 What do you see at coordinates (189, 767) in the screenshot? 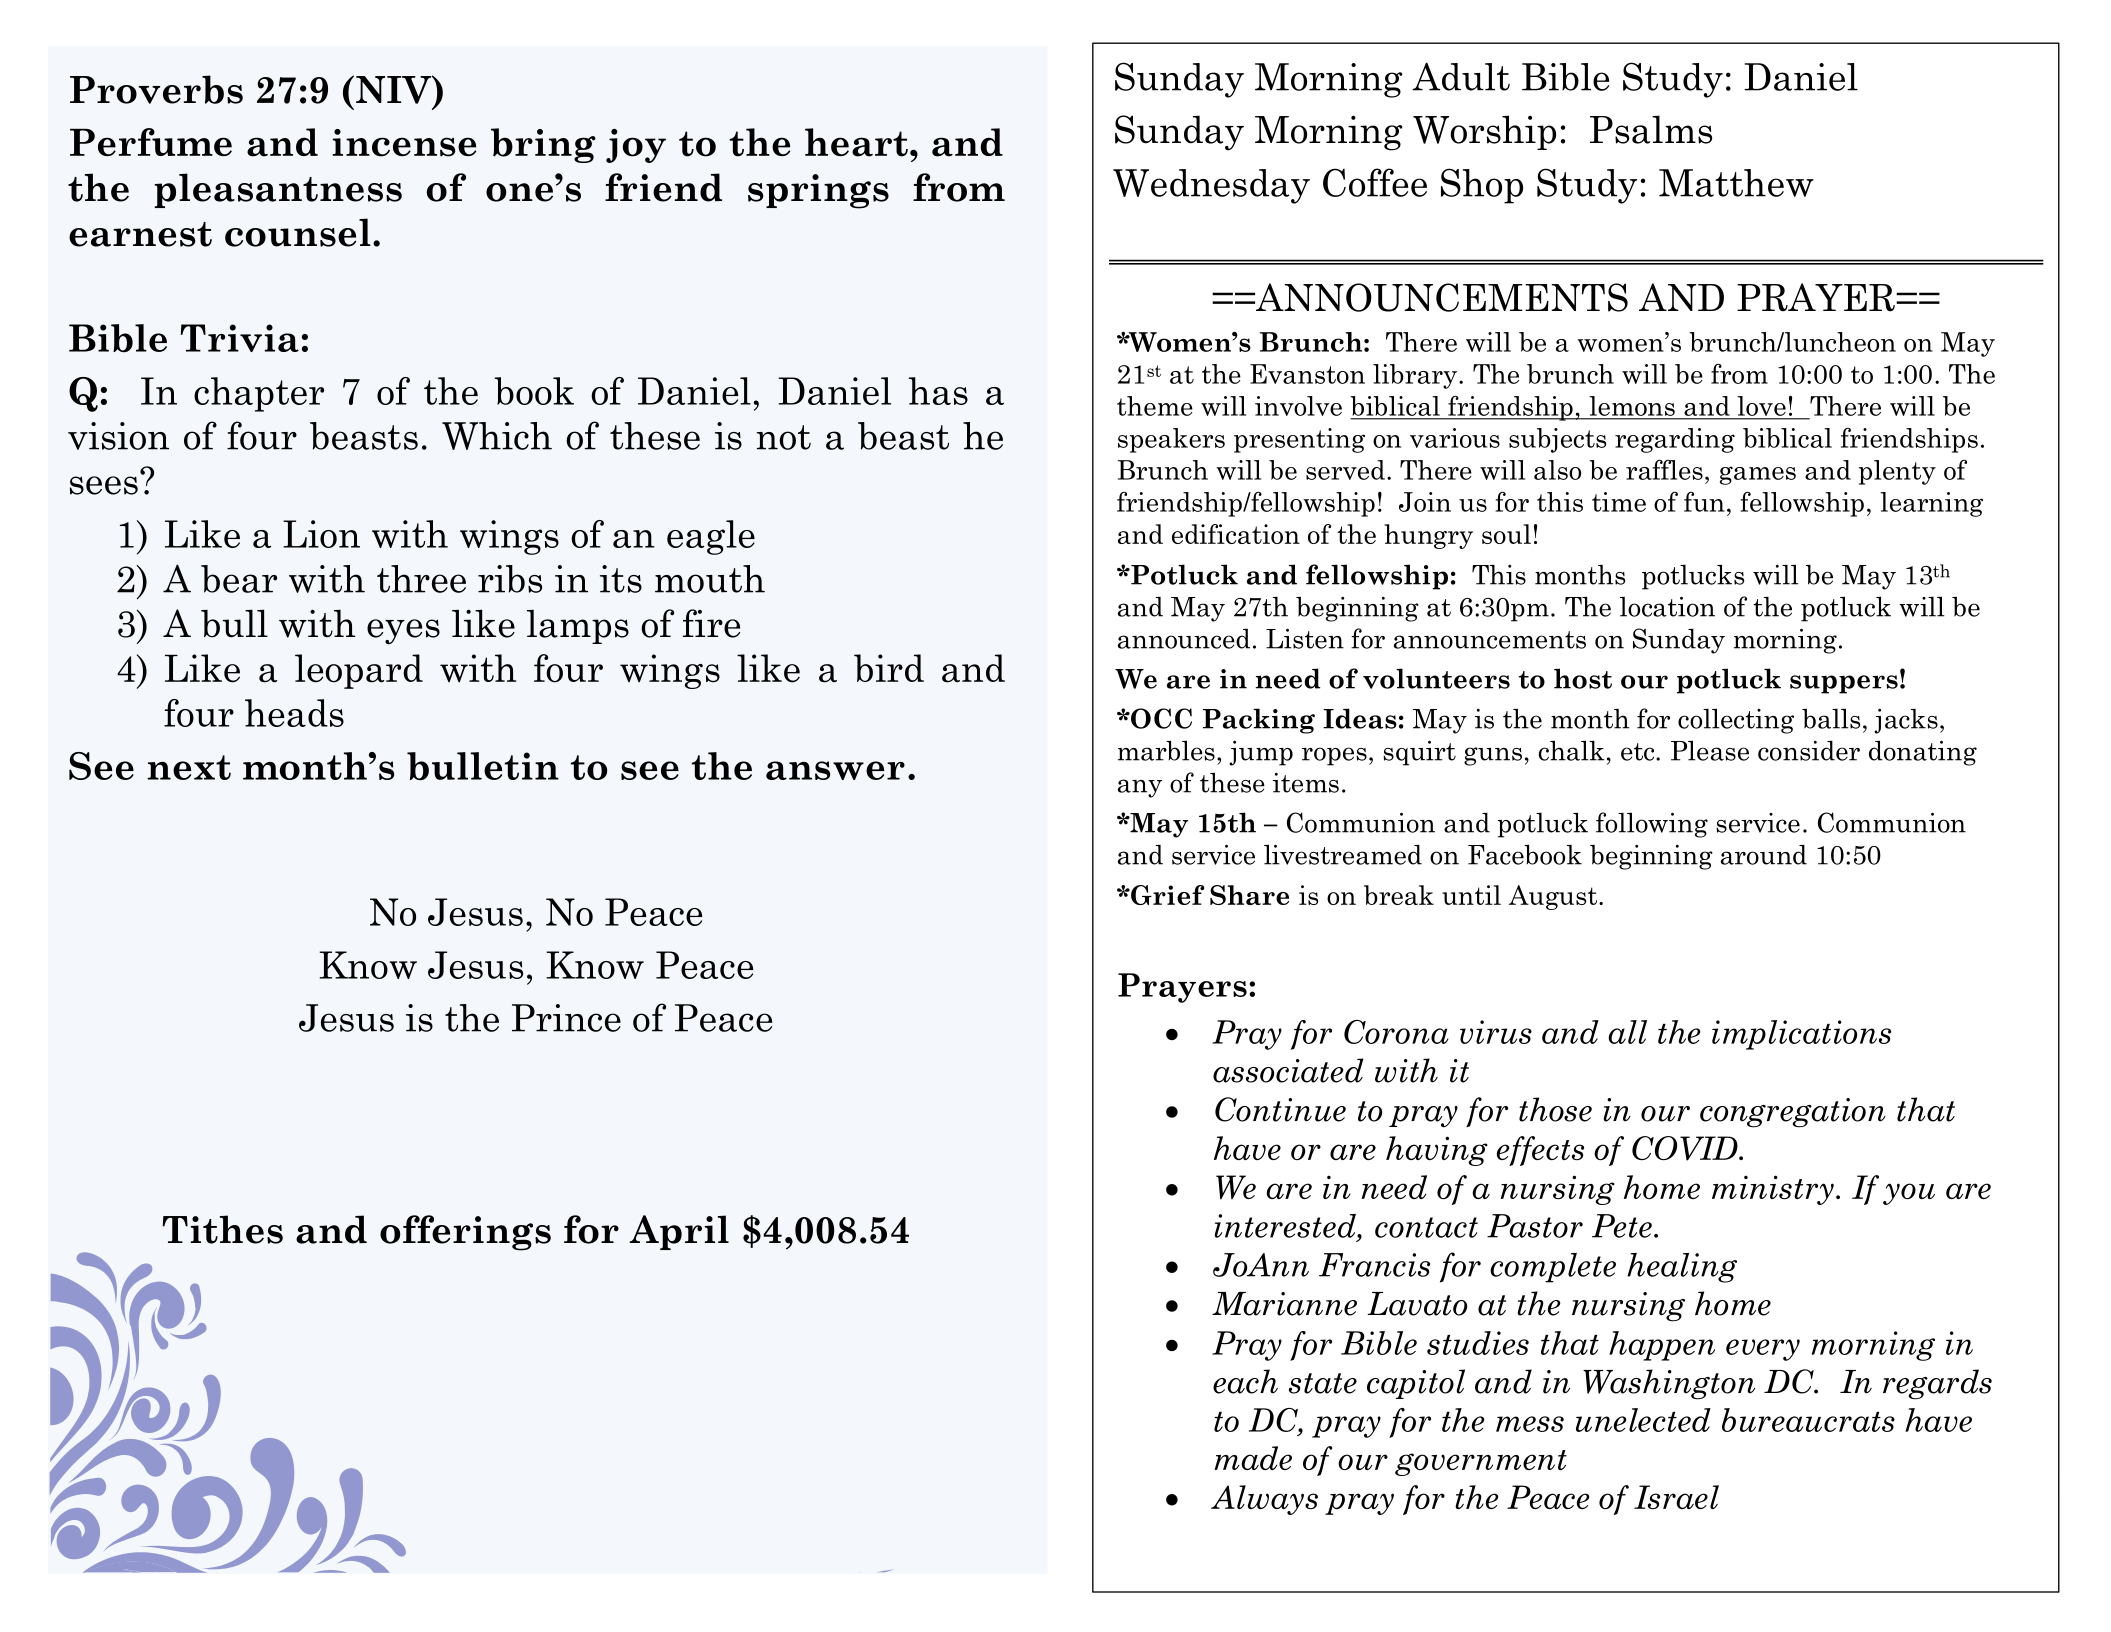
I see `next` at bounding box center [189, 767].
